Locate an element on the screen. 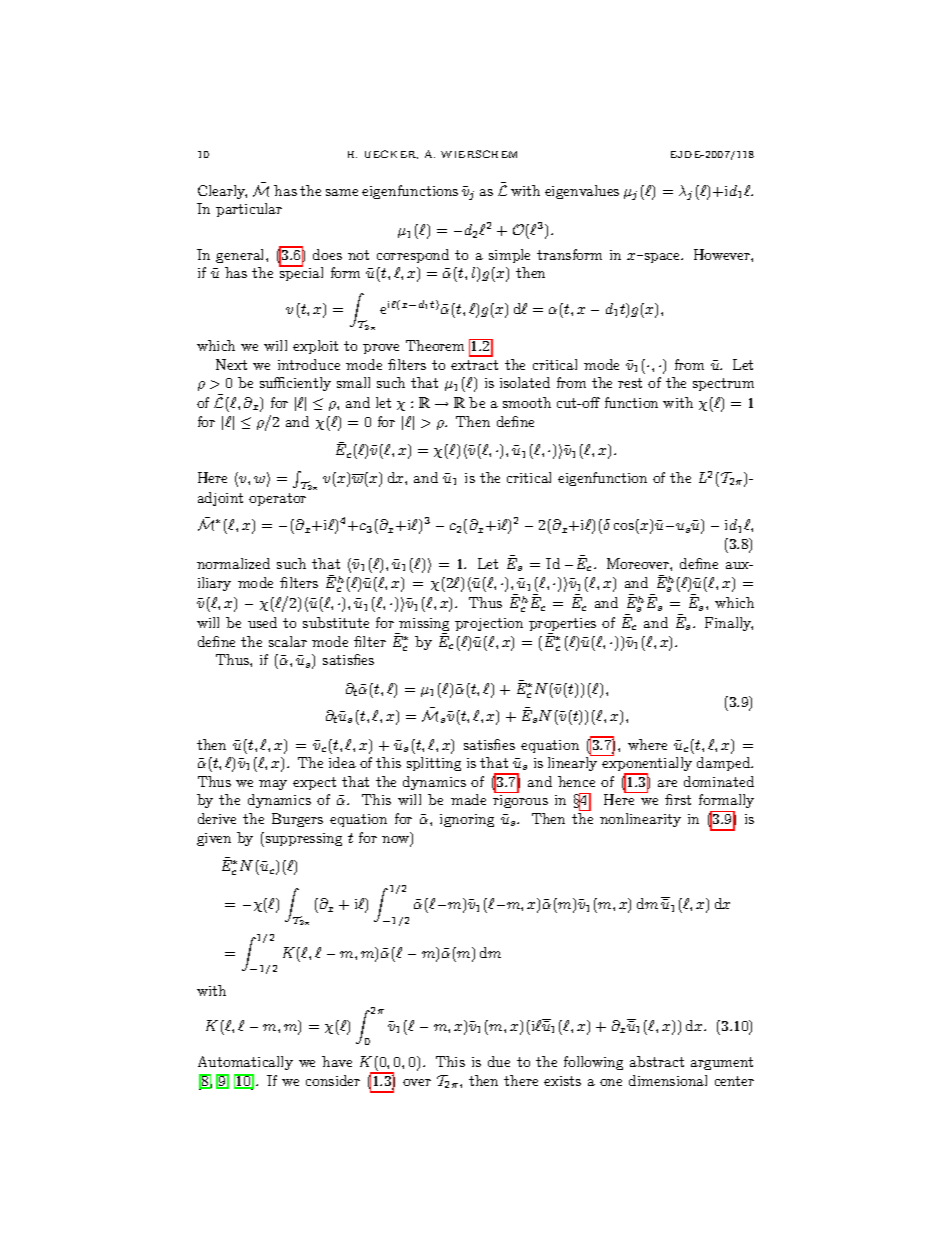  Automatically is located at coordinates (245, 1063).
